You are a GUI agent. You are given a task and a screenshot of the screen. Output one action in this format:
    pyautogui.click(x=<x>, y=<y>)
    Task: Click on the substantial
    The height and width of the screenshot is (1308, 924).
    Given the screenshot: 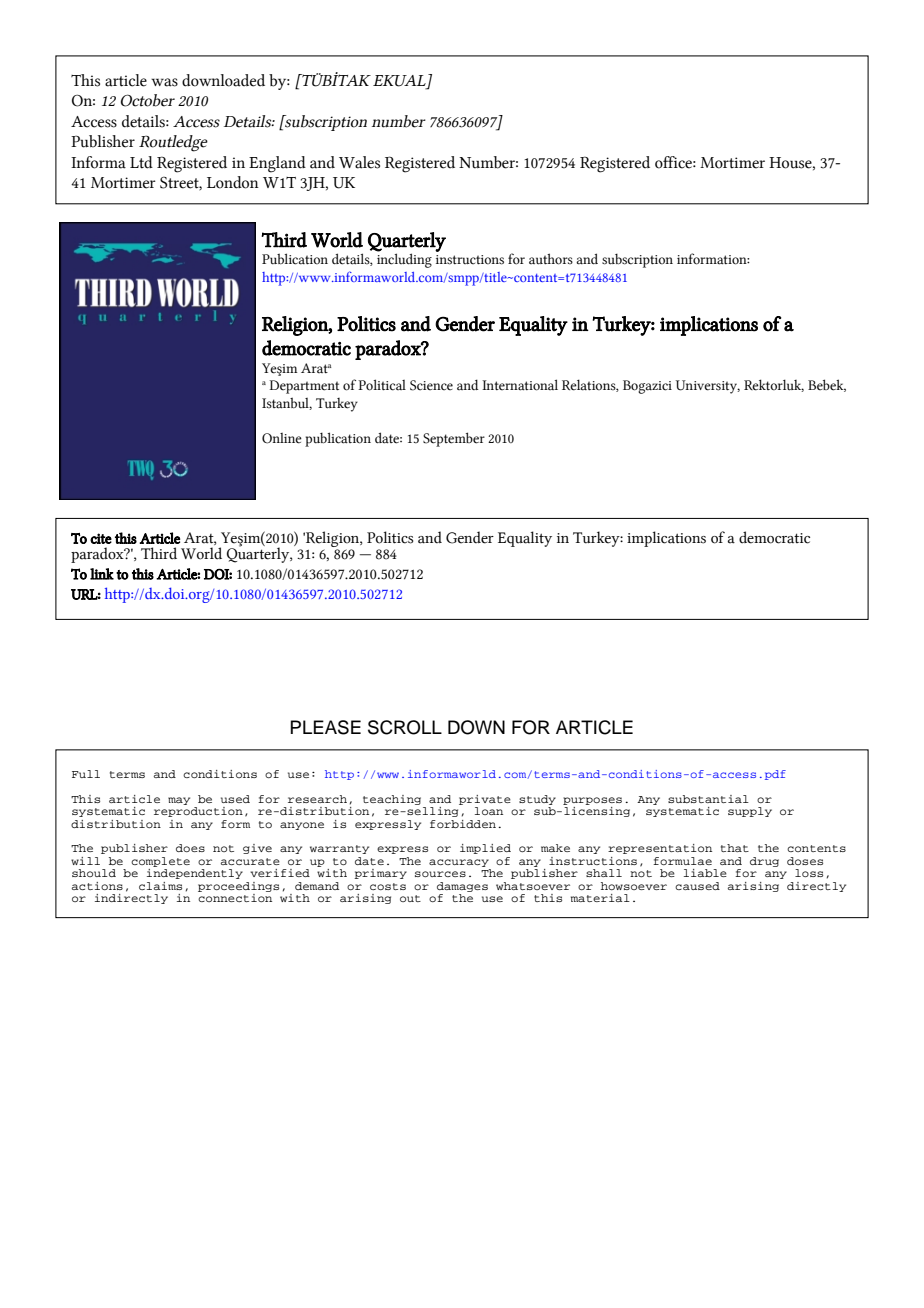 What is the action you would take?
    pyautogui.click(x=708, y=799)
